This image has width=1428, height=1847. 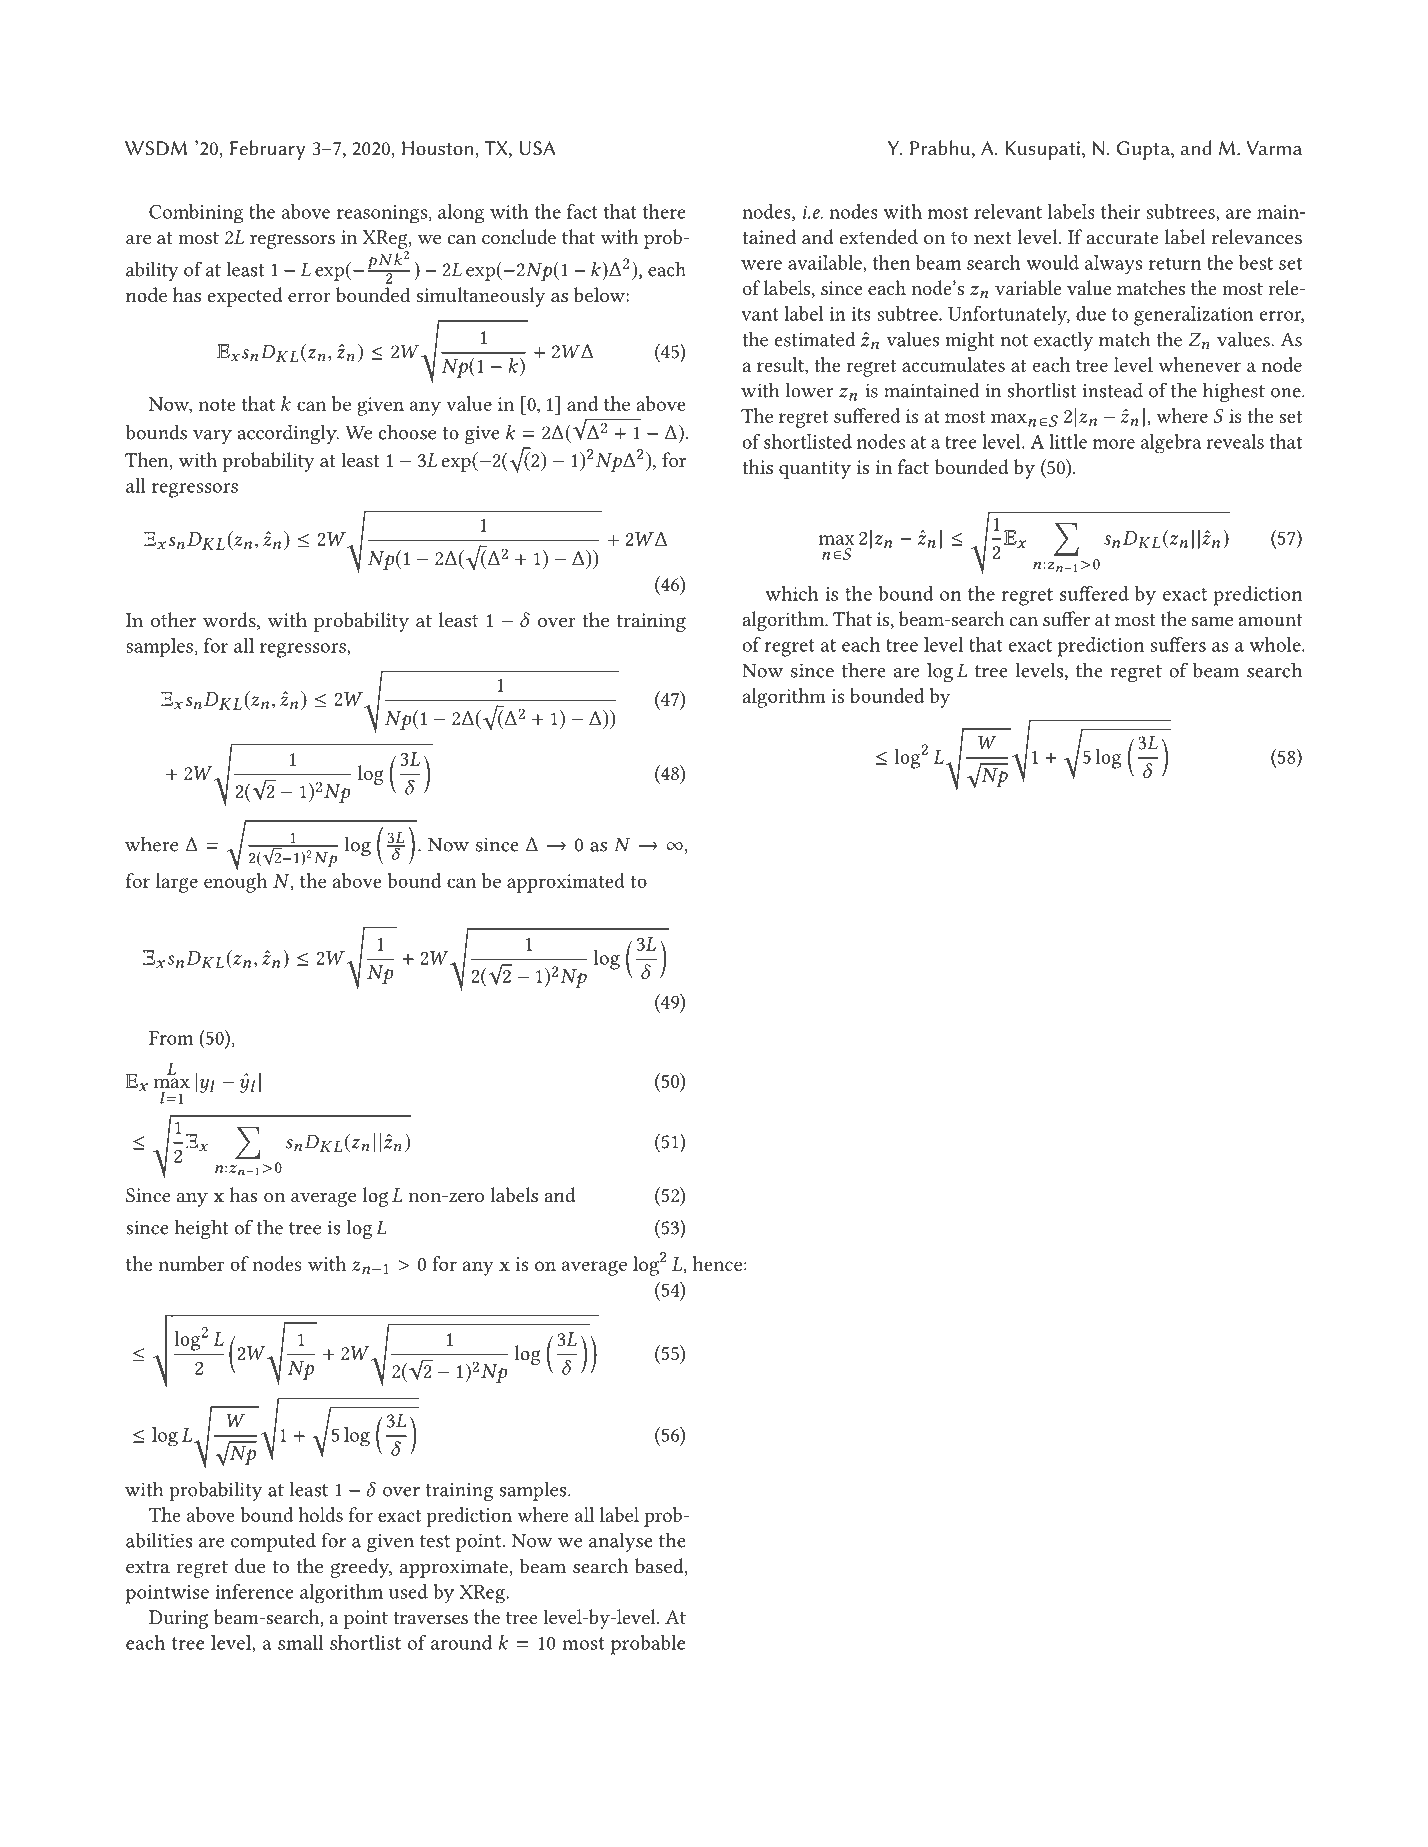 What do you see at coordinates (761, 265) in the image?
I see `were` at bounding box center [761, 265].
